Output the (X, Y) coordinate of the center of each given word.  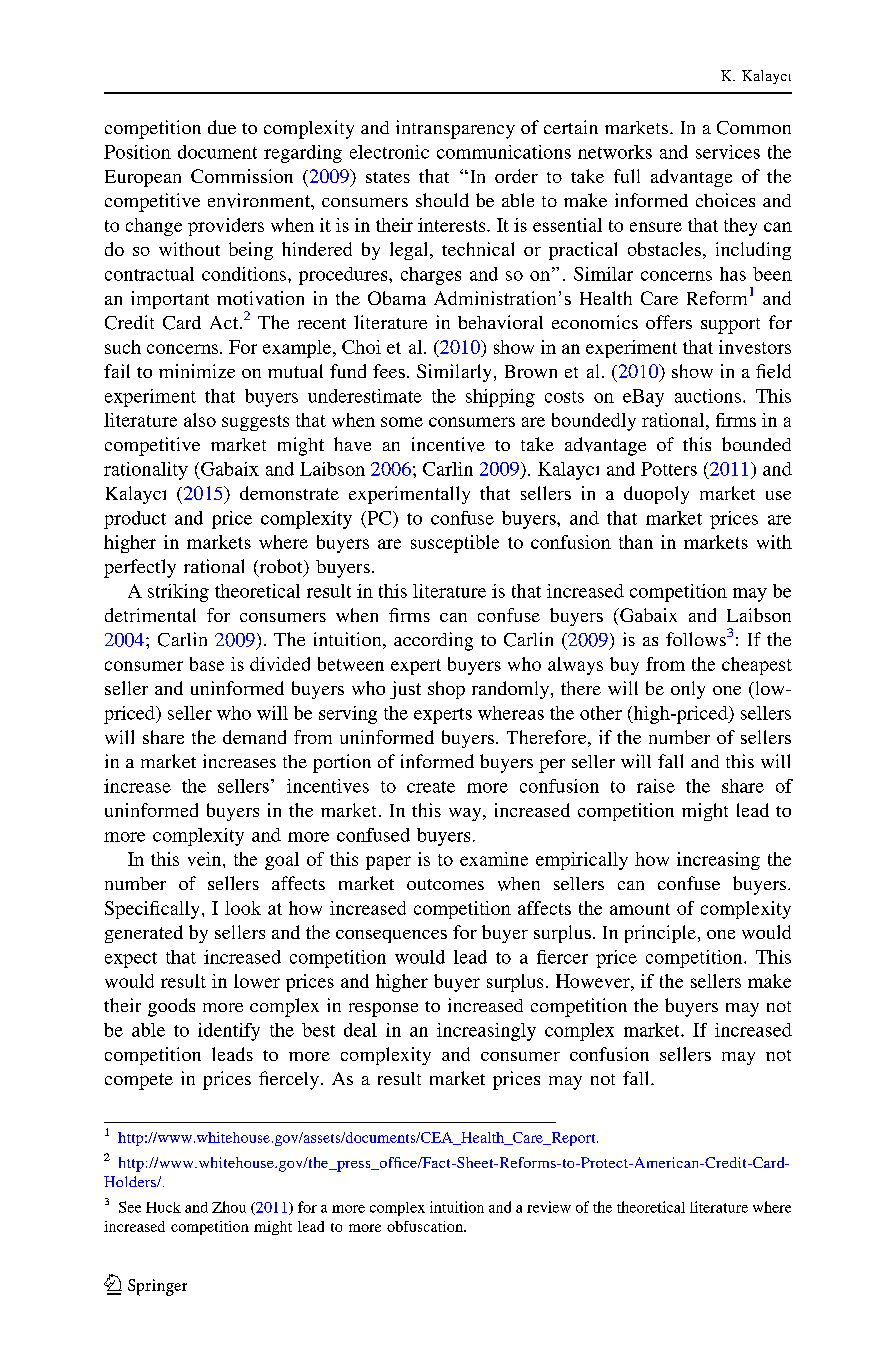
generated (144, 934)
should (442, 200)
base (207, 664)
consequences (391, 936)
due (222, 127)
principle (660, 934)
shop (446, 690)
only (688, 690)
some (402, 422)
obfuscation (426, 1226)
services (728, 152)
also (200, 420)
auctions (708, 396)
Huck (163, 1207)
